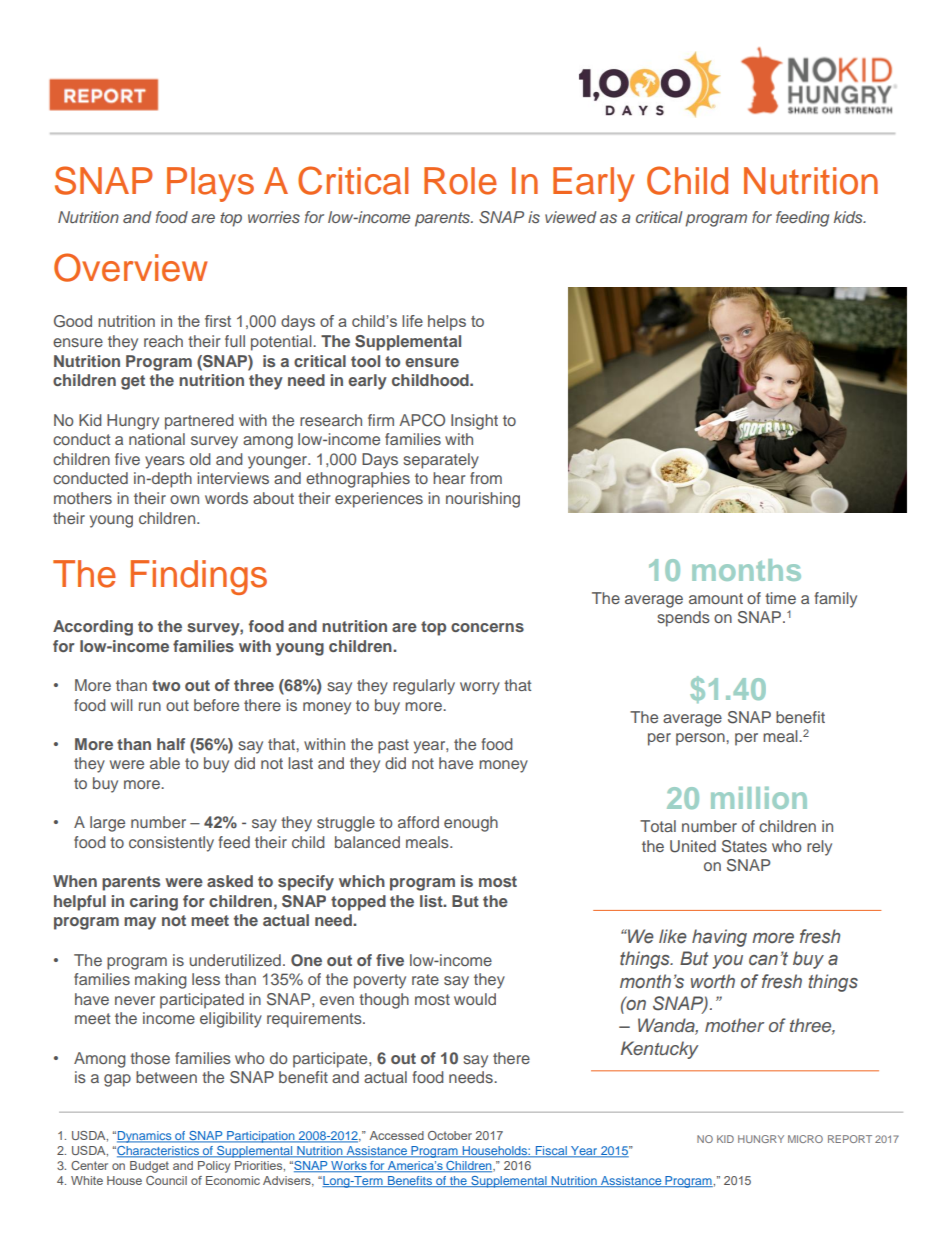 This screenshot has height=1233, width=952. I want to click on October, so click(450, 1135).
